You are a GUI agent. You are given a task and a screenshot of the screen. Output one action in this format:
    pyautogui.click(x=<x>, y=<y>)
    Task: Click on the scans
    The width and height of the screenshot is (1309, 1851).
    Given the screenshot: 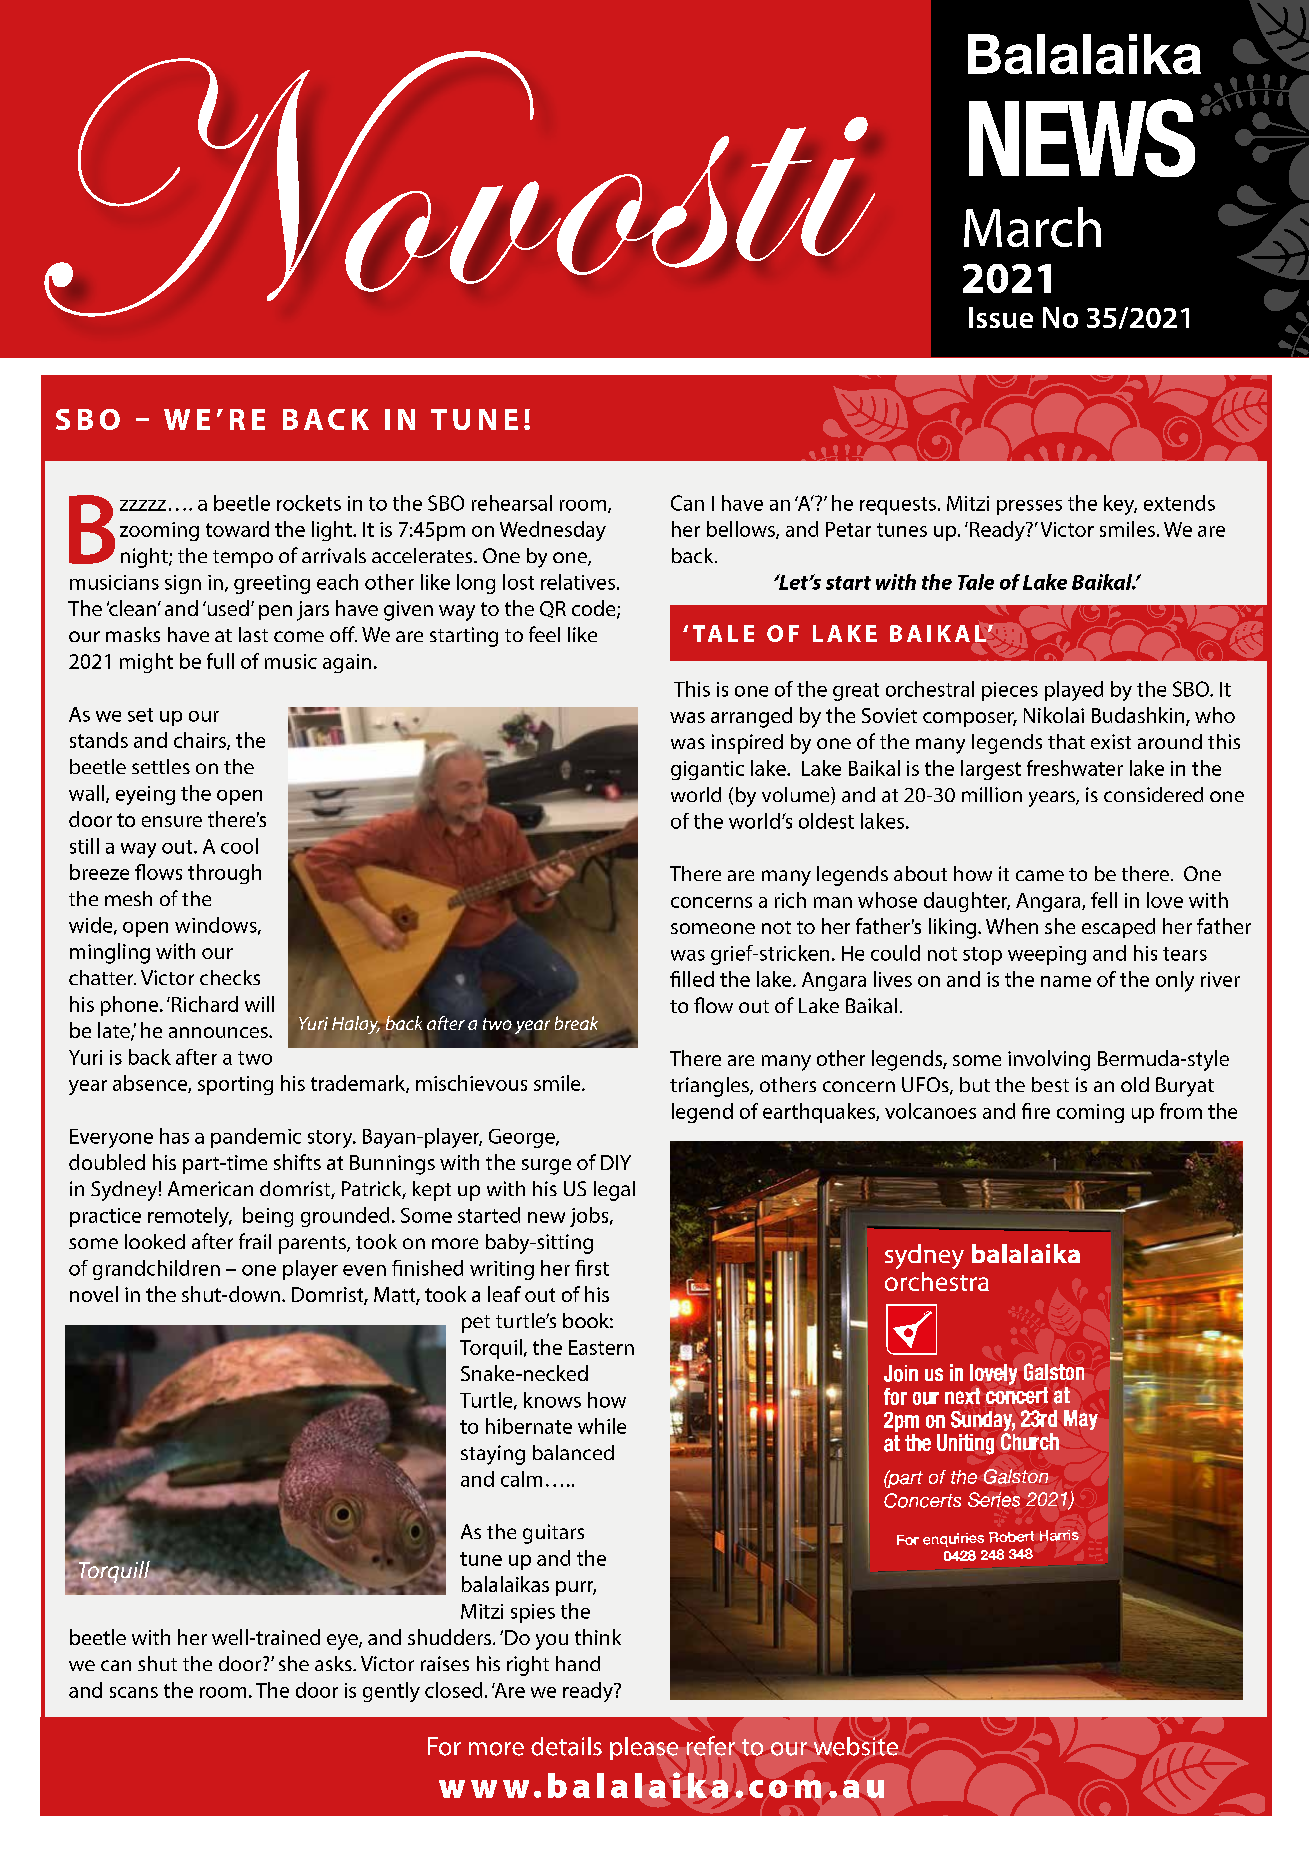 What is the action you would take?
    pyautogui.click(x=134, y=1692)
